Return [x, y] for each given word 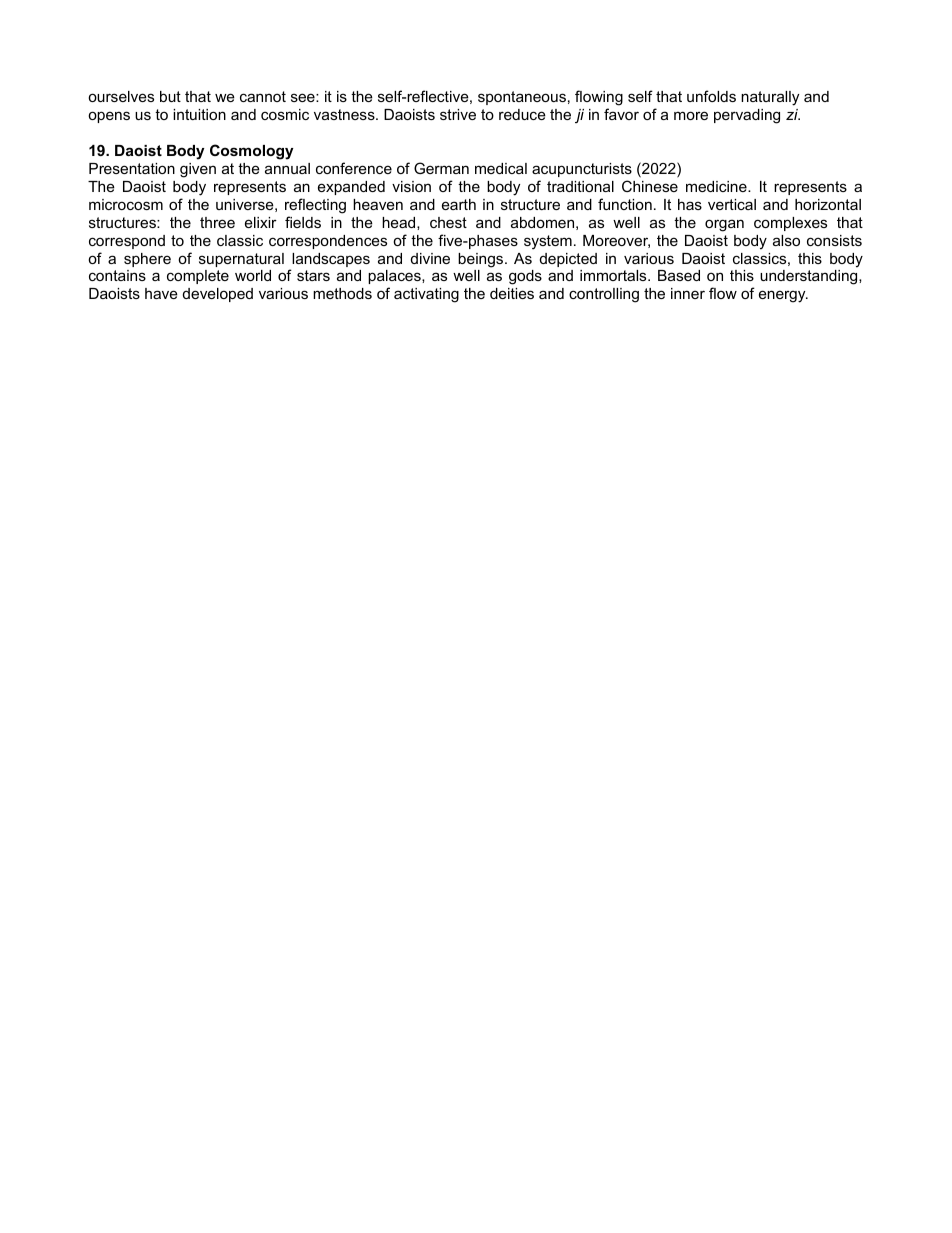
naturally [770, 98]
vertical [732, 204]
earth [459, 204]
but [170, 96]
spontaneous [522, 98]
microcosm [126, 204]
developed [218, 295]
